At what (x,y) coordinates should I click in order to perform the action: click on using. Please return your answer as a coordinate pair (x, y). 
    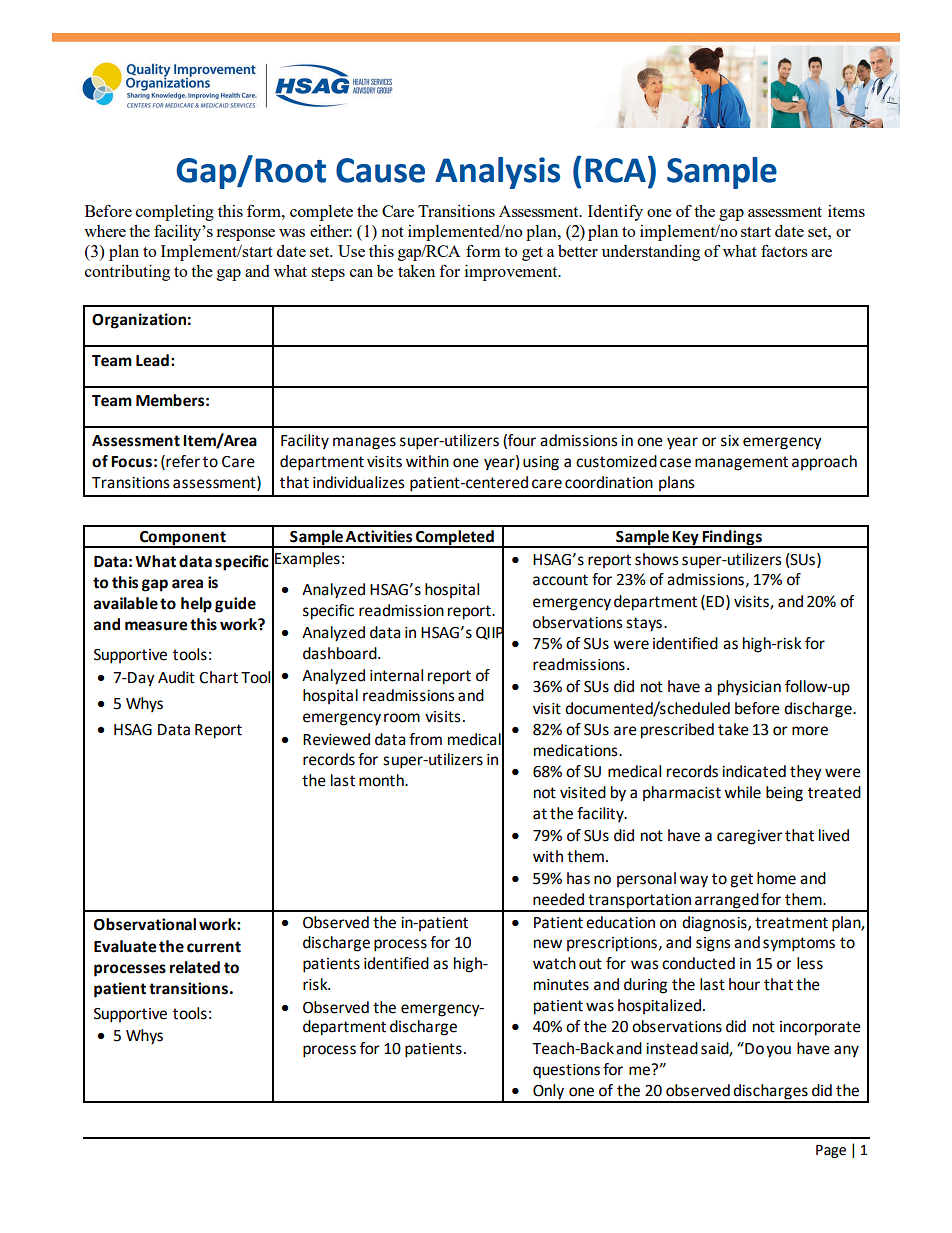
    Looking at the image, I should click on (541, 463).
